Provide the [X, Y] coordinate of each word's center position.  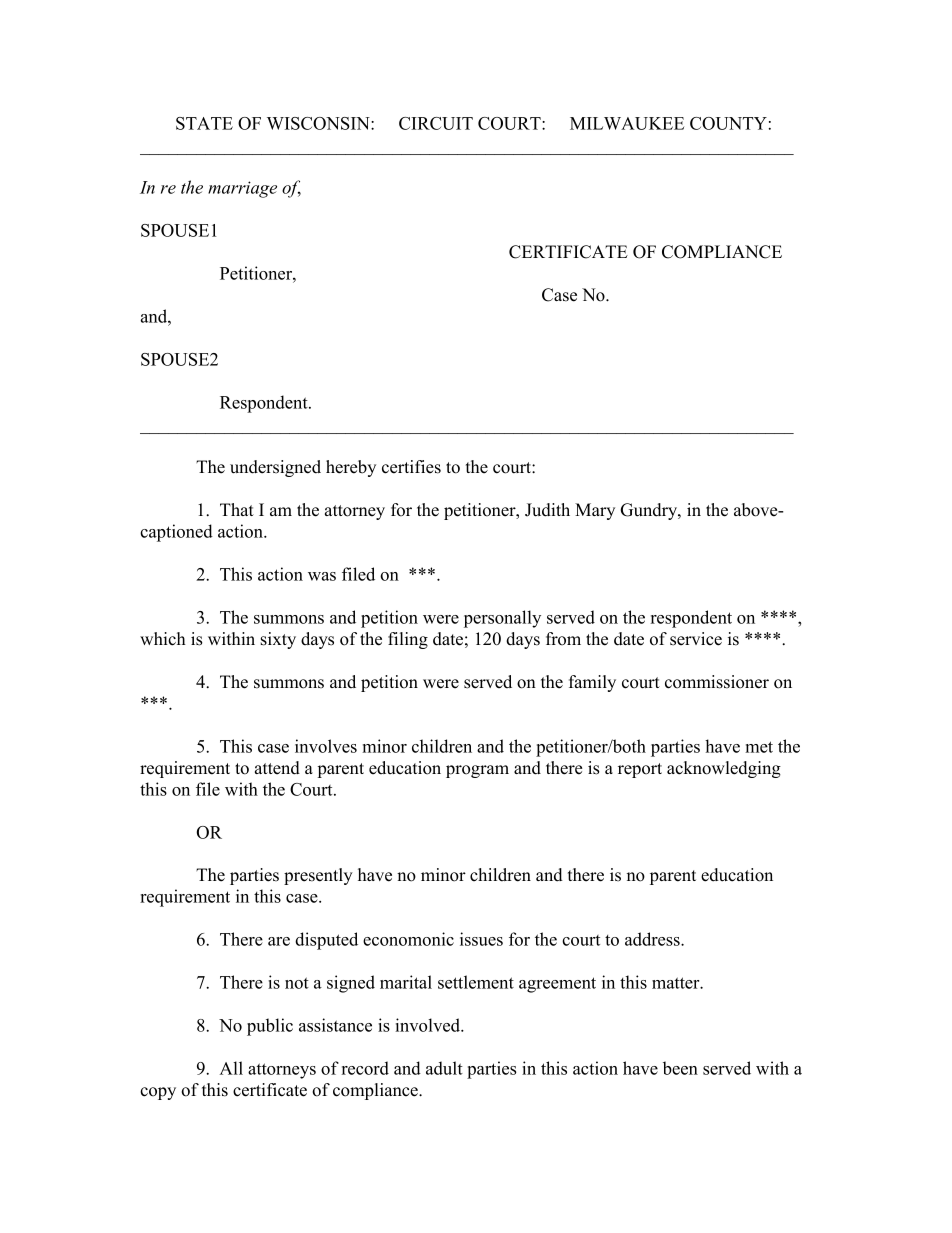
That [237, 509]
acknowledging [724, 769]
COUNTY [728, 123]
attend [277, 768]
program [477, 771]
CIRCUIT [436, 123]
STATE [204, 123]
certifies [411, 467]
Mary [595, 511]
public [270, 1027]
